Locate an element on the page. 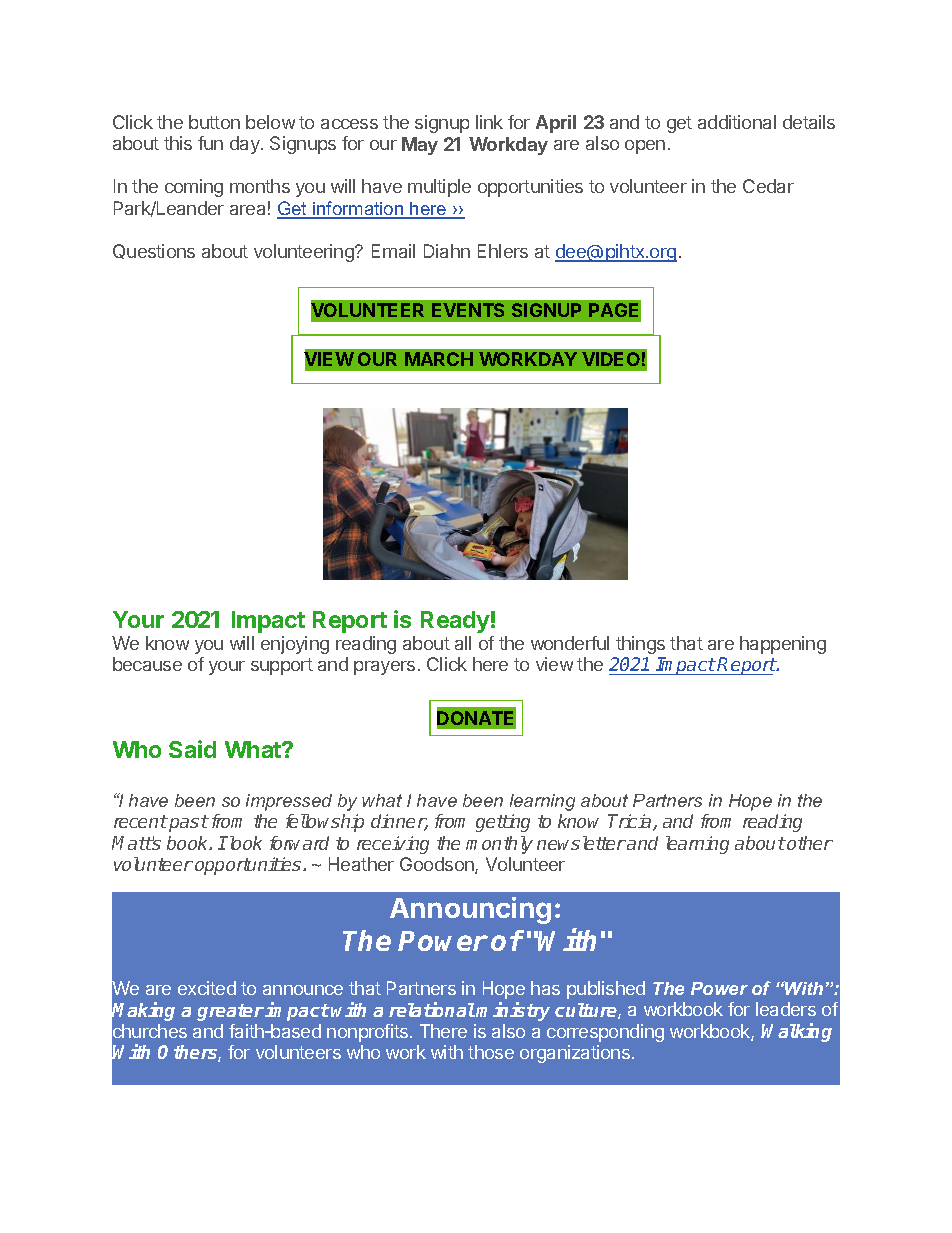 This image has width=952, height=1233. Said is located at coordinates (192, 749).
